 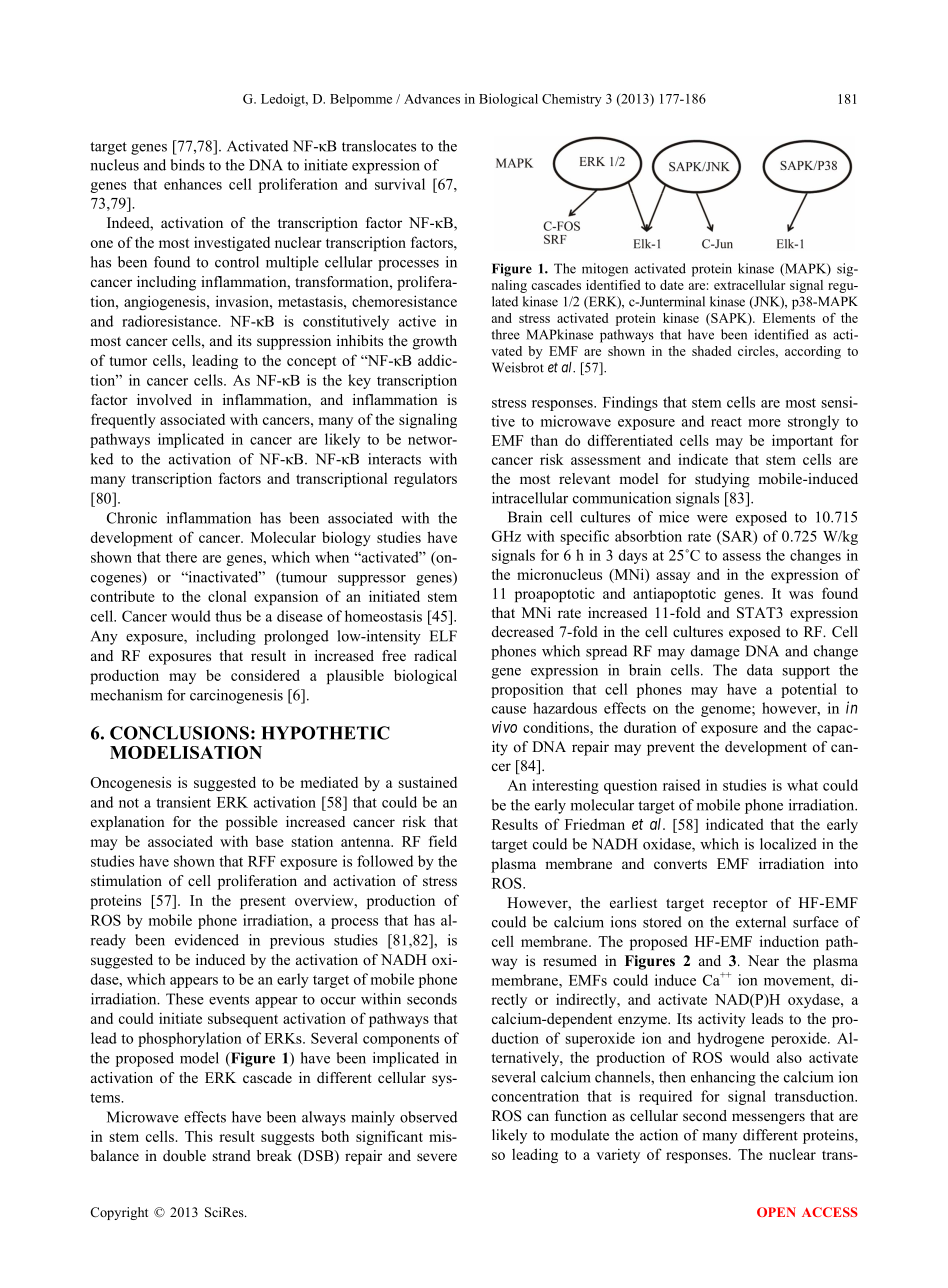 What do you see at coordinates (570, 960) in the screenshot?
I see `resumed` at bounding box center [570, 960].
